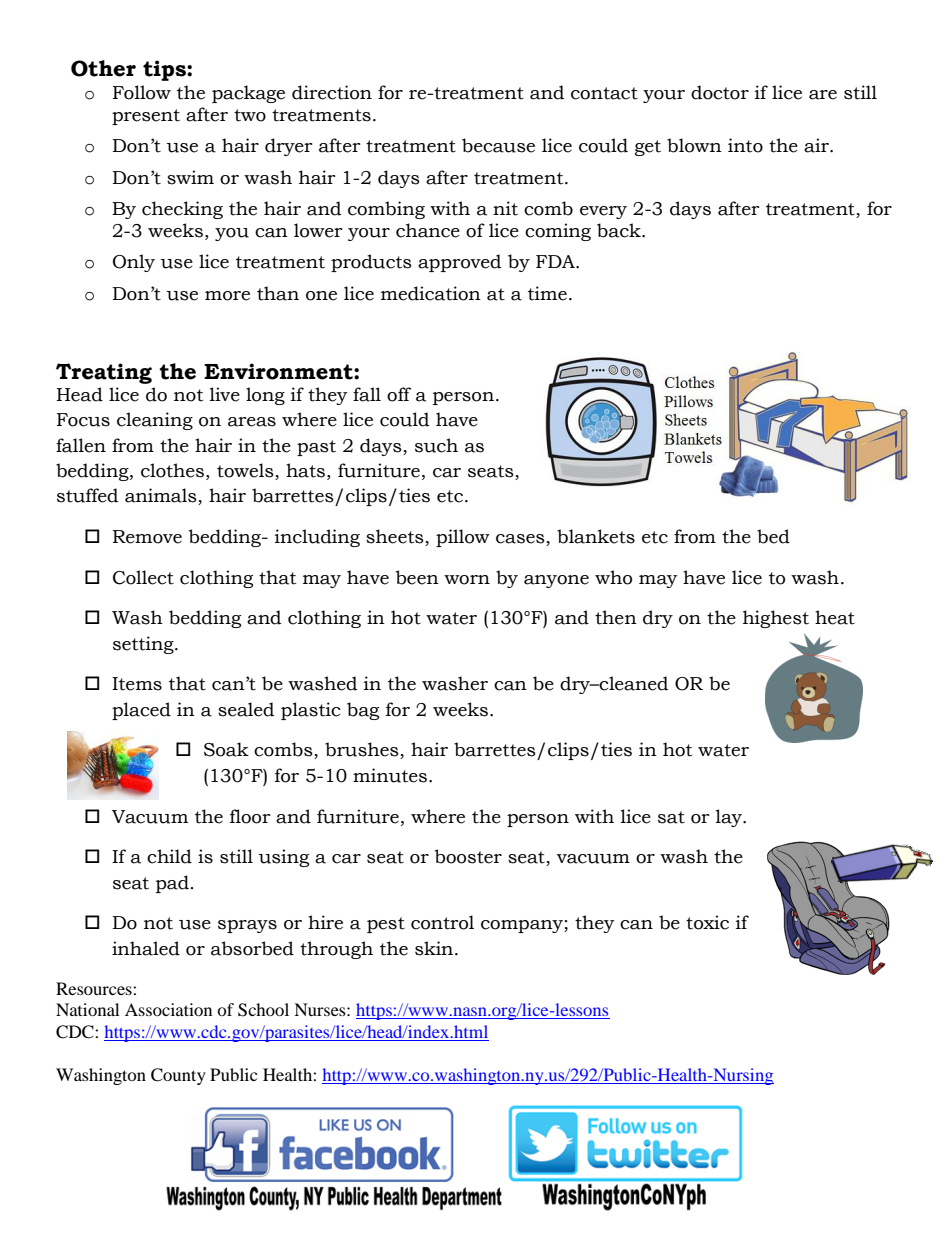 The width and height of the screenshot is (952, 1233). What do you see at coordinates (720, 92) in the screenshot?
I see `doctor` at bounding box center [720, 92].
